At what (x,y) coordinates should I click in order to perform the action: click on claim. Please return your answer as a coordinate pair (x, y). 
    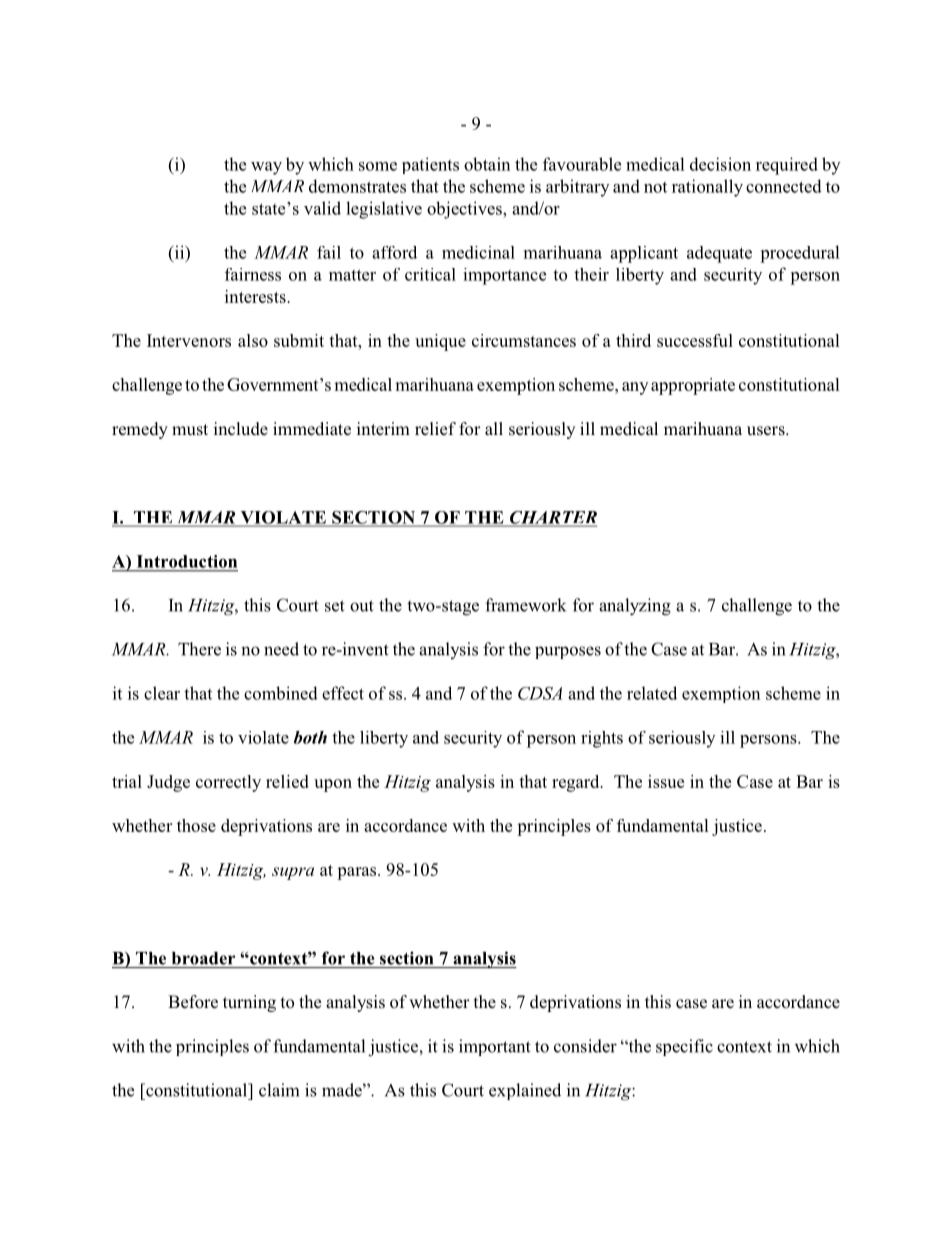
    Looking at the image, I should click on (279, 1090).
